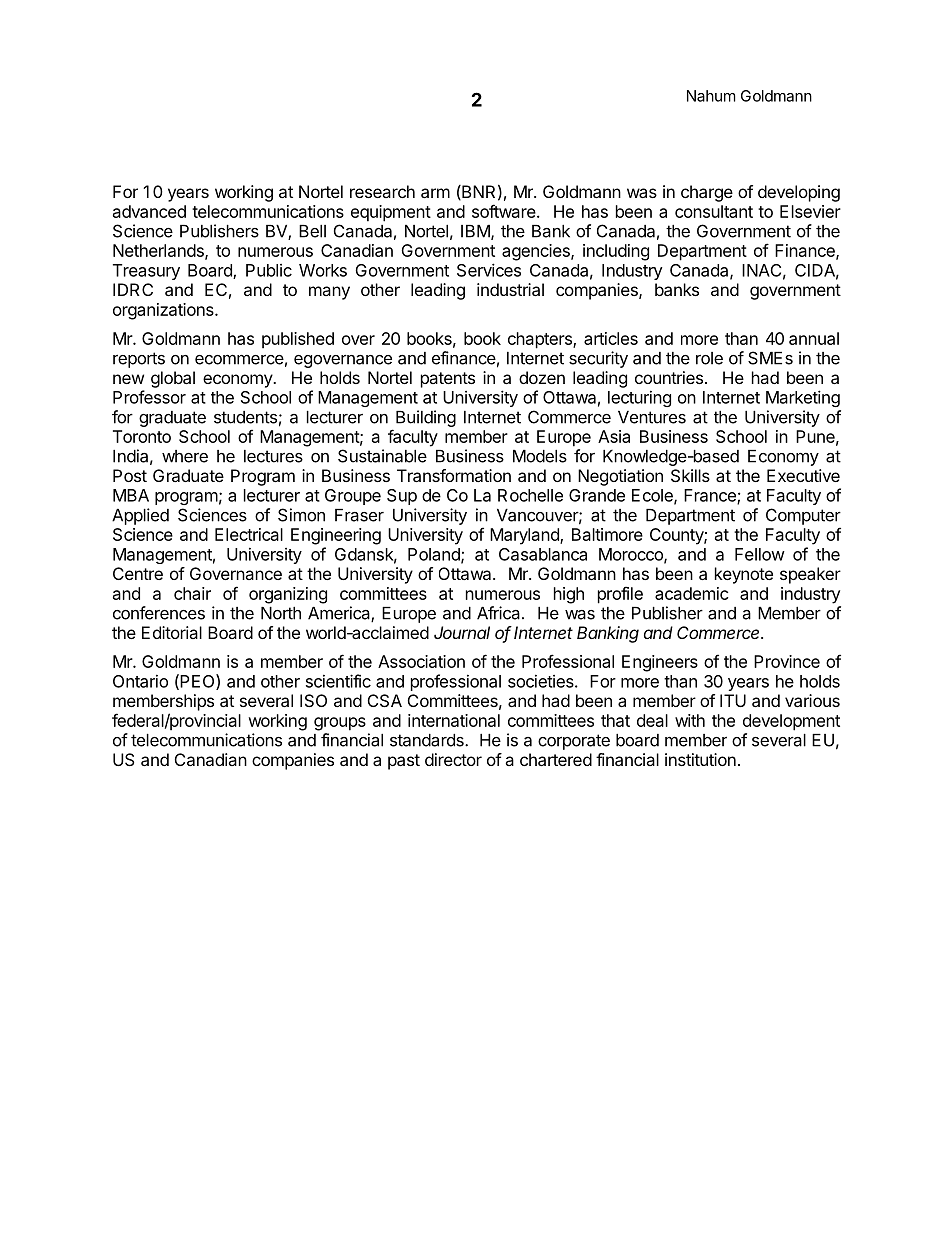 The image size is (952, 1233). Describe the element at coordinates (498, 613) in the document. I see `Africa` at that location.
